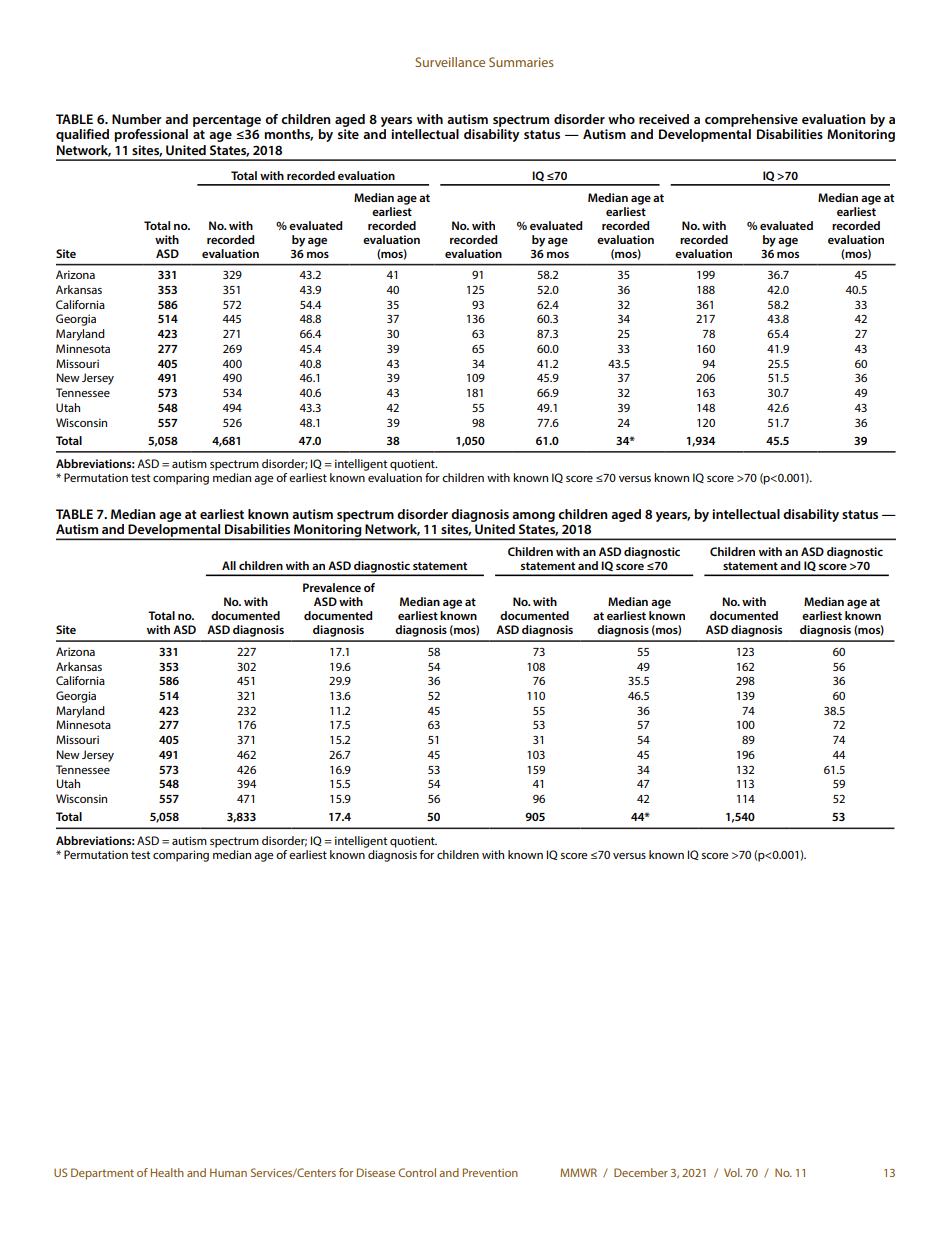 This page has width=952, height=1233. What do you see at coordinates (167, 1172) in the page?
I see `Health` at bounding box center [167, 1172].
